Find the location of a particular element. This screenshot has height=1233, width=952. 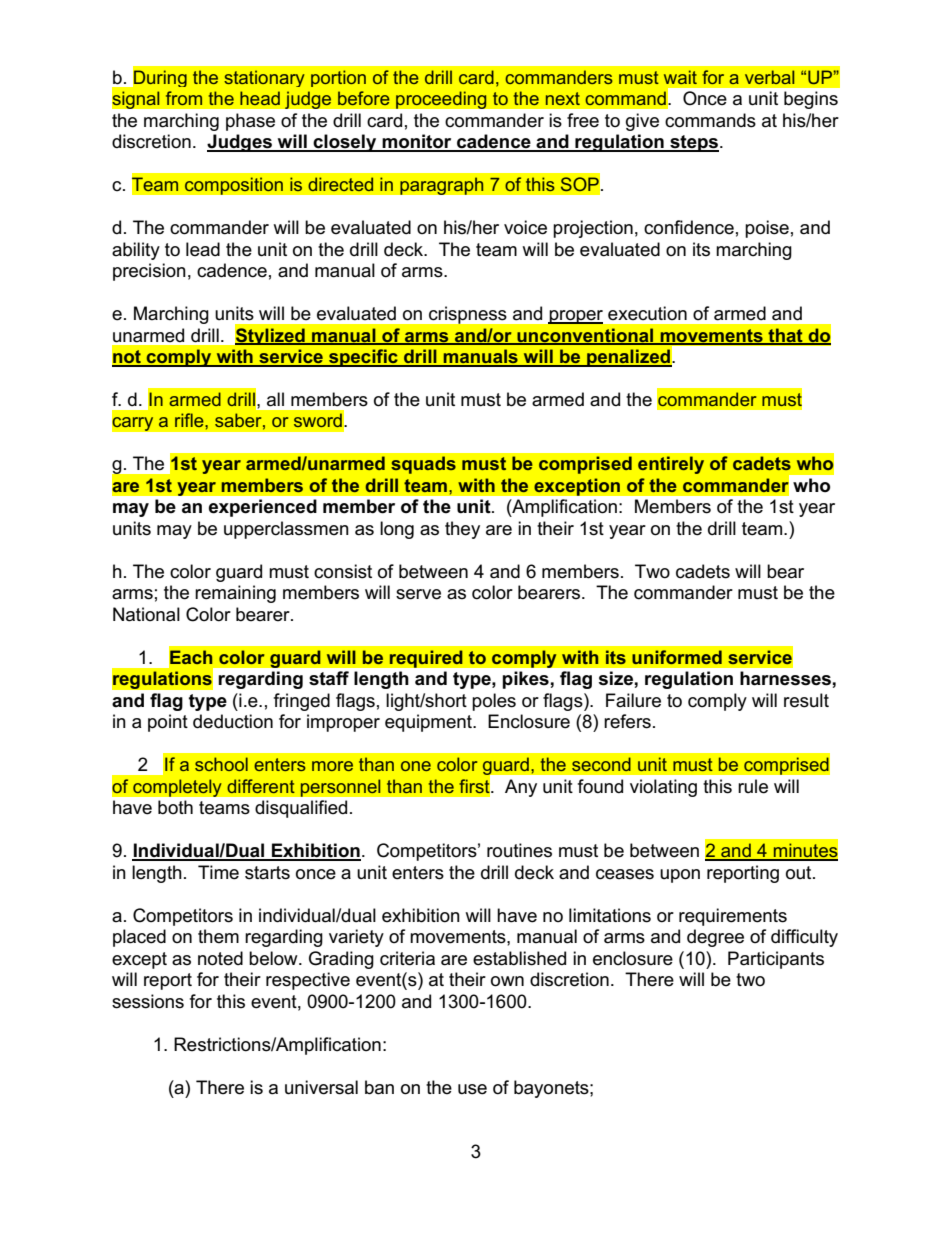

equipment is located at coordinates (429, 723).
